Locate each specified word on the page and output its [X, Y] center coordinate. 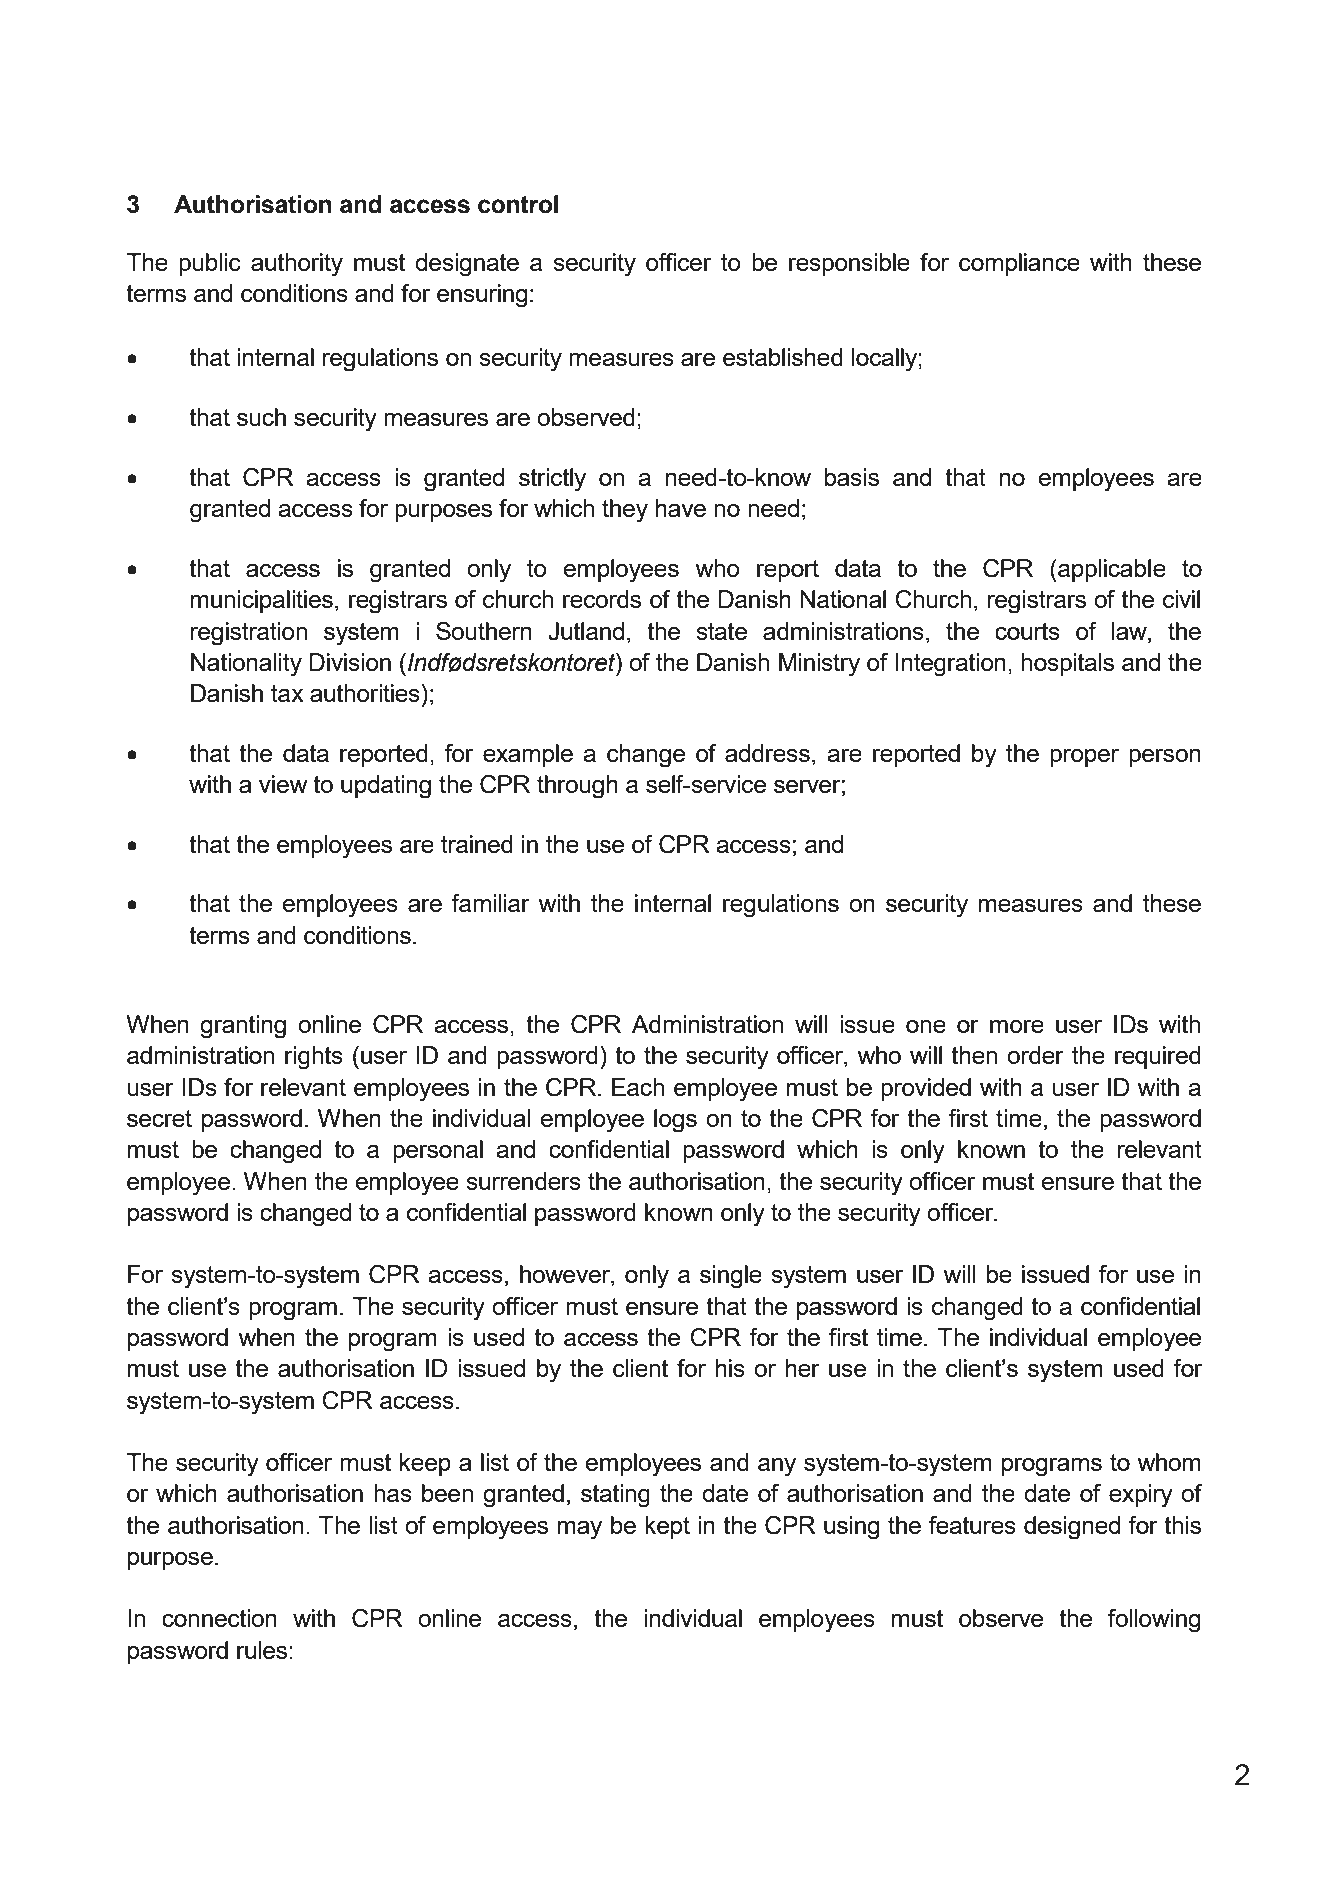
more [1017, 1026]
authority [297, 265]
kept [667, 1527]
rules [263, 1650]
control [518, 204]
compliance [1019, 264]
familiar [490, 903]
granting [243, 1027]
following [1154, 1621]
